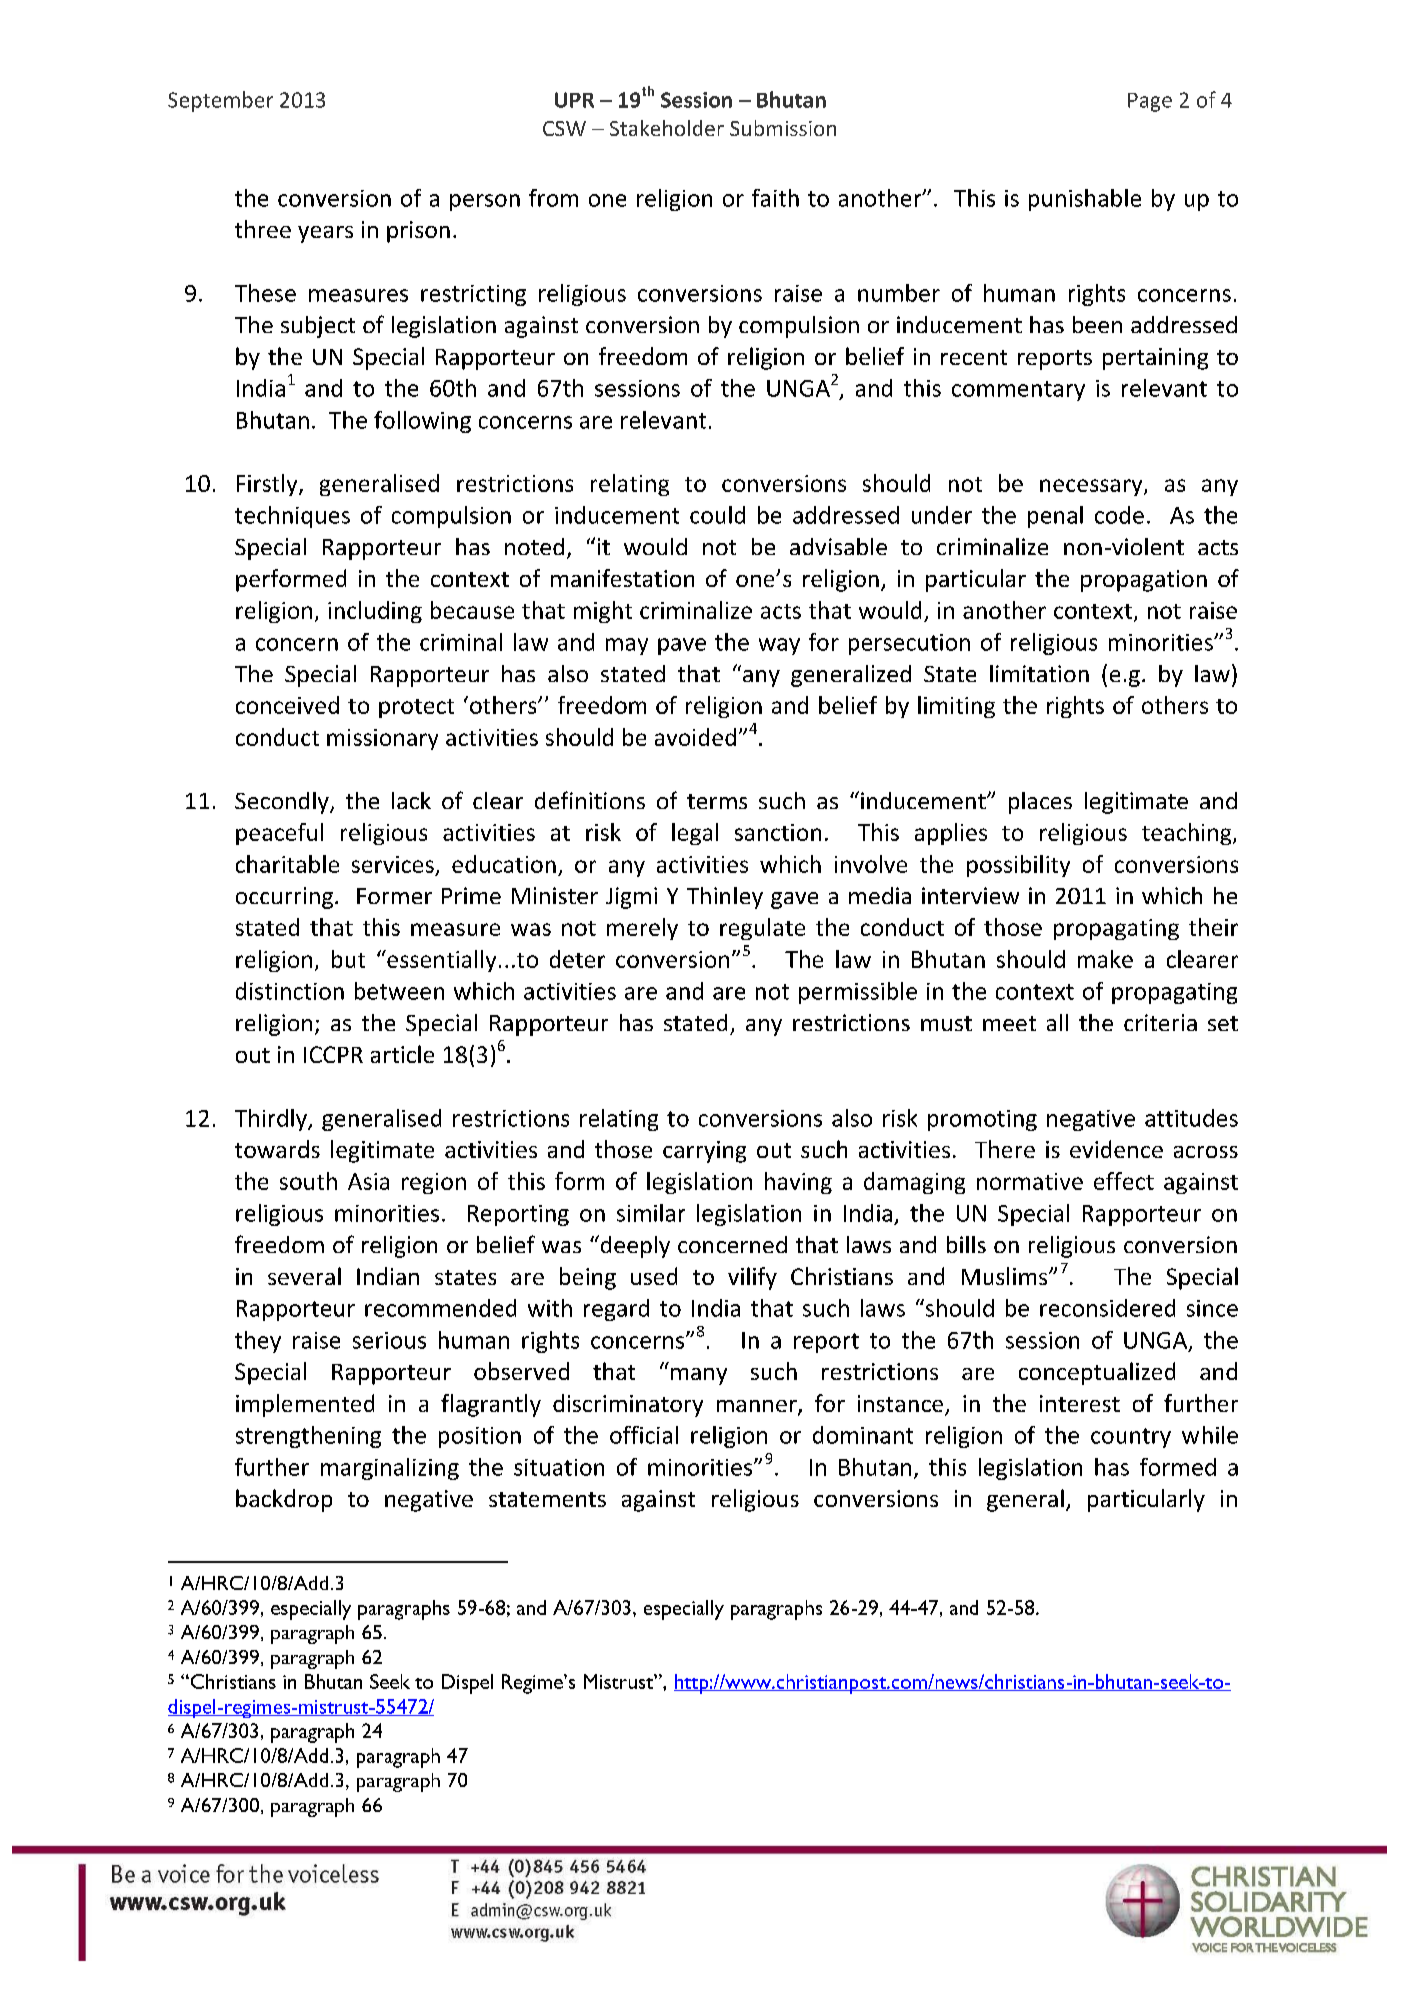 The height and width of the screenshot is (1989, 1407). What do you see at coordinates (375, 612) in the screenshot?
I see `including` at bounding box center [375, 612].
